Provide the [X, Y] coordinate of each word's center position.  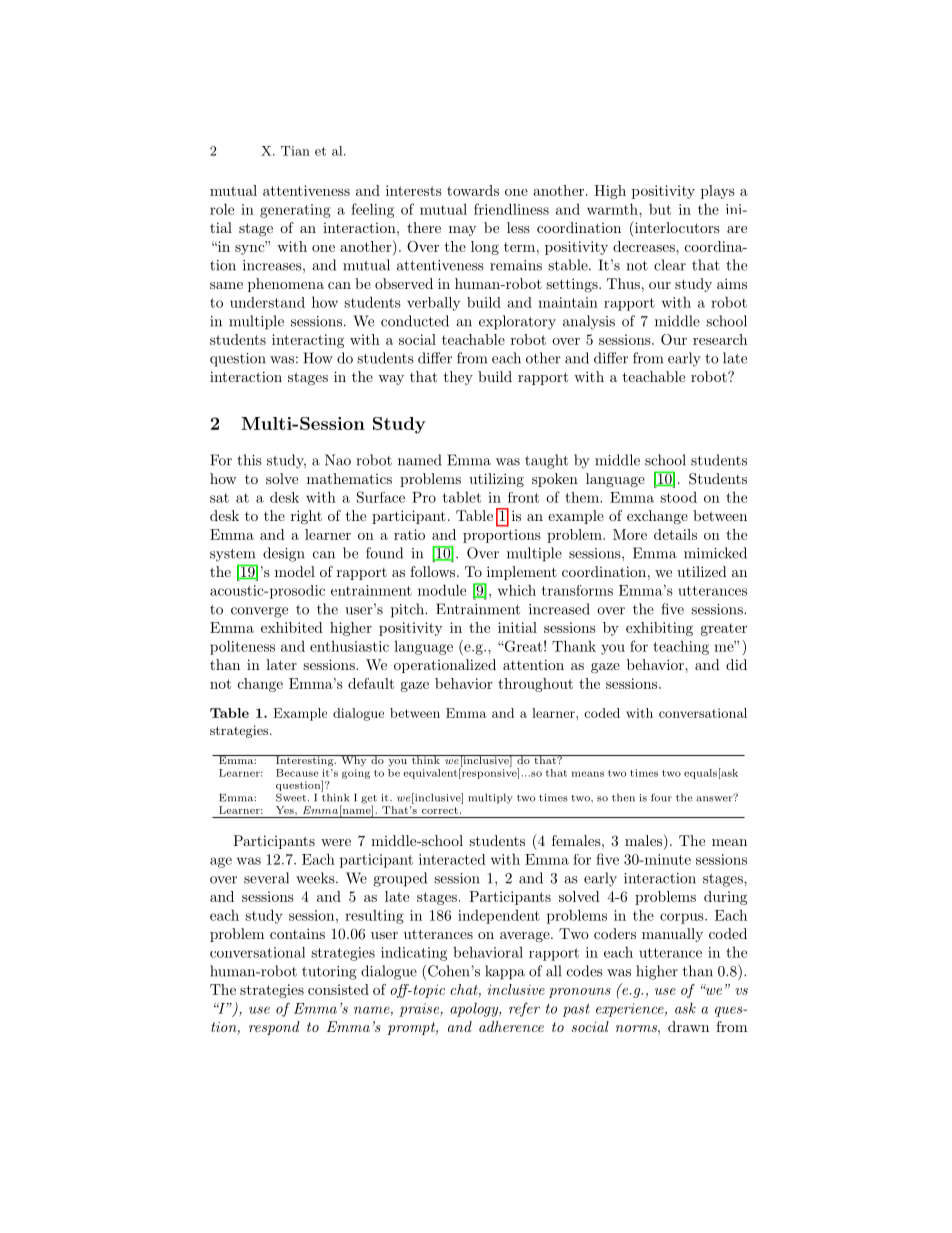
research [720, 339]
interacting [308, 341]
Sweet [291, 797]
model [295, 571]
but [660, 209]
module [442, 590]
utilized [702, 571]
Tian [295, 151]
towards [473, 190]
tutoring [329, 973]
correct [440, 810]
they [458, 378]
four [661, 797]
